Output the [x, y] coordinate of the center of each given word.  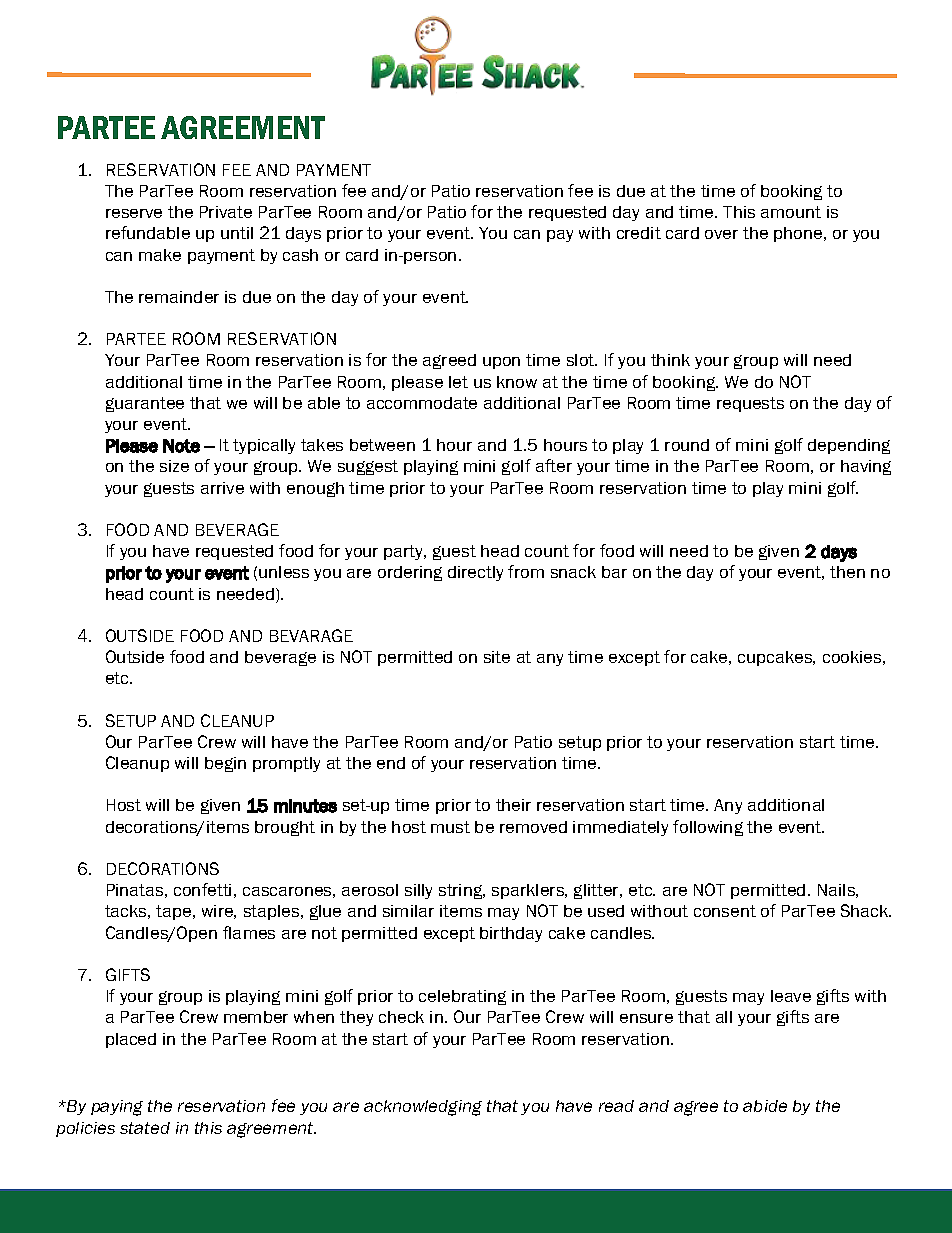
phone [799, 234]
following [708, 828]
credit [639, 233]
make [160, 255]
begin [225, 764]
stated [145, 1128]
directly [475, 573]
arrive [222, 488]
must [450, 827]
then [847, 572]
